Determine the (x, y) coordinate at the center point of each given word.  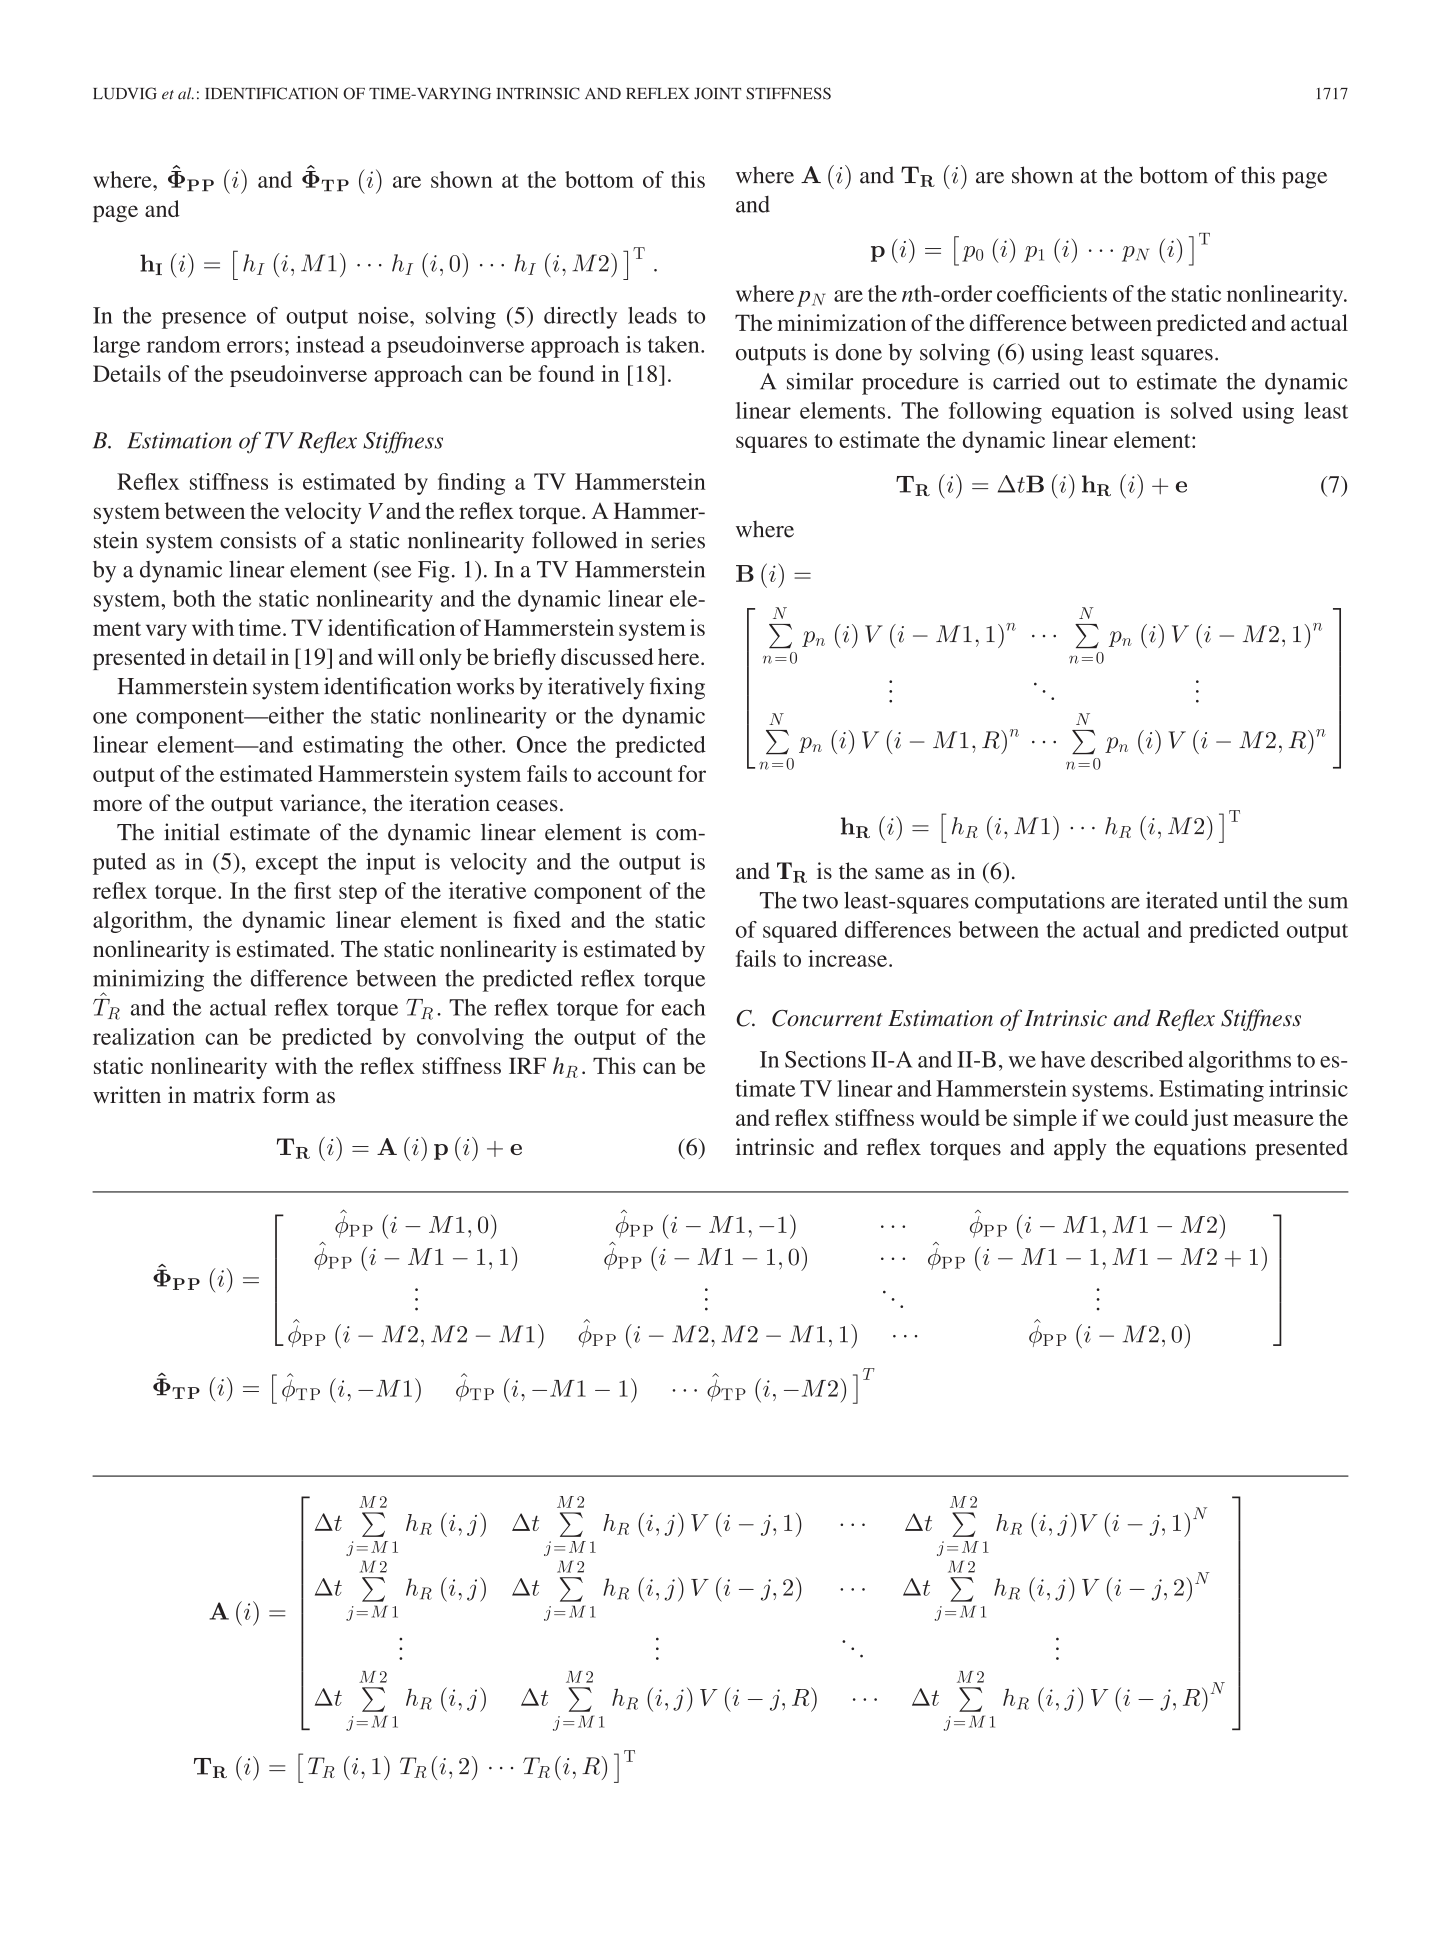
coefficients (1052, 293)
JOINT (717, 93)
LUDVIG (125, 93)
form (286, 1094)
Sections (825, 1059)
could (1161, 1117)
